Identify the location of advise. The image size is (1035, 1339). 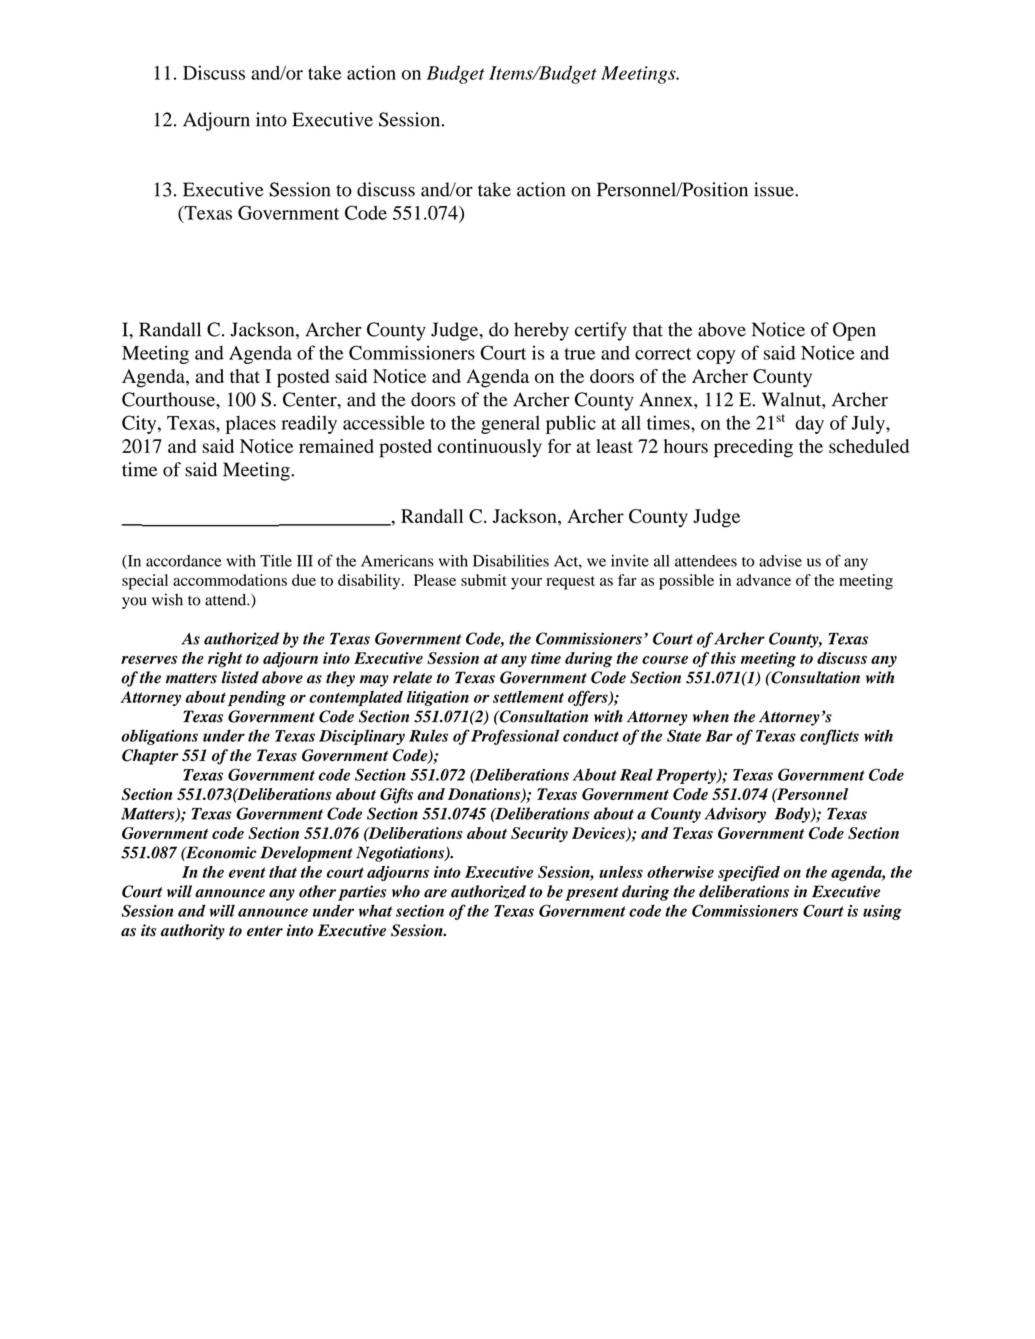
(780, 561).
